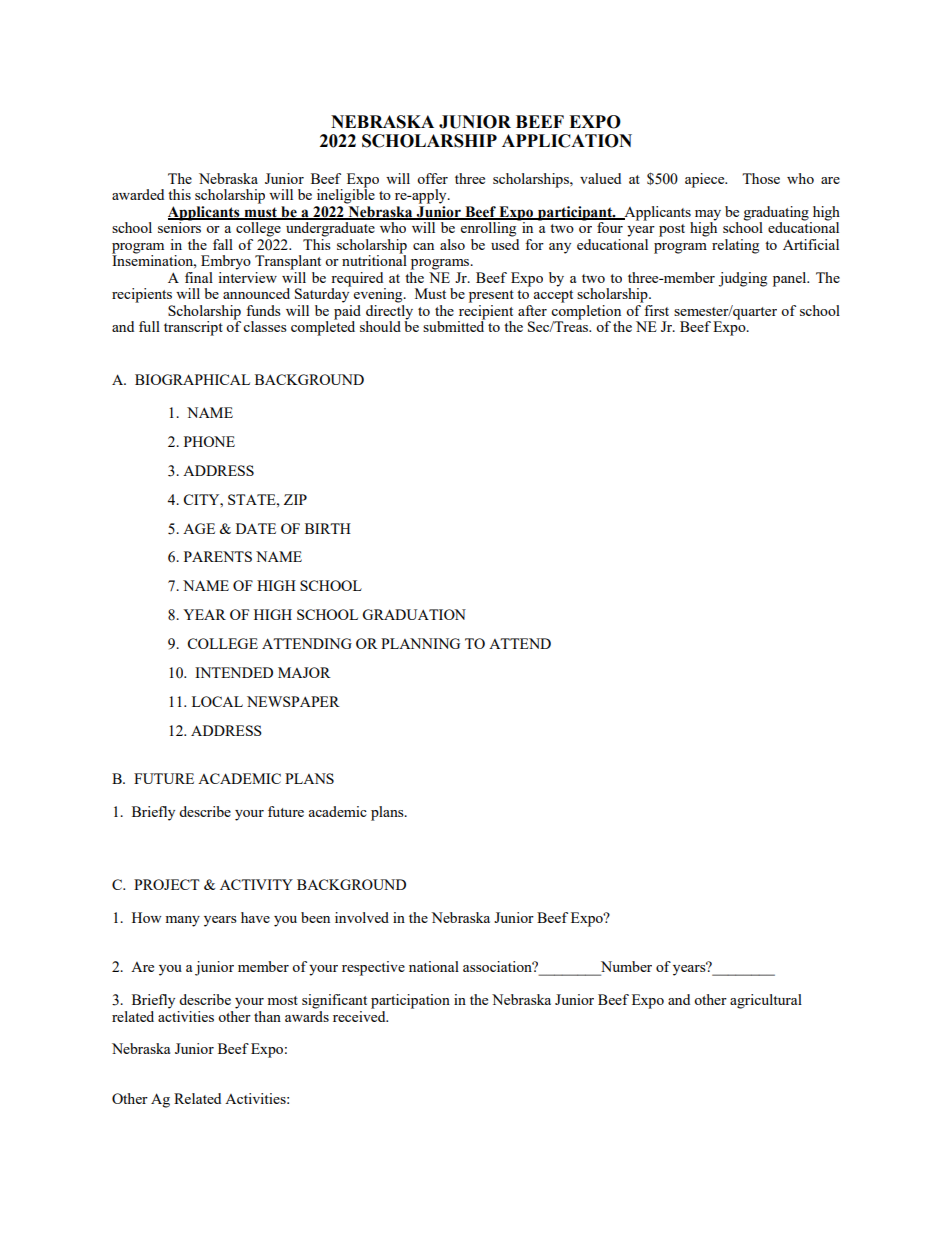 This screenshot has width=952, height=1233. Describe the element at coordinates (420, 643) in the screenshot. I see `PLANNING` at that location.
